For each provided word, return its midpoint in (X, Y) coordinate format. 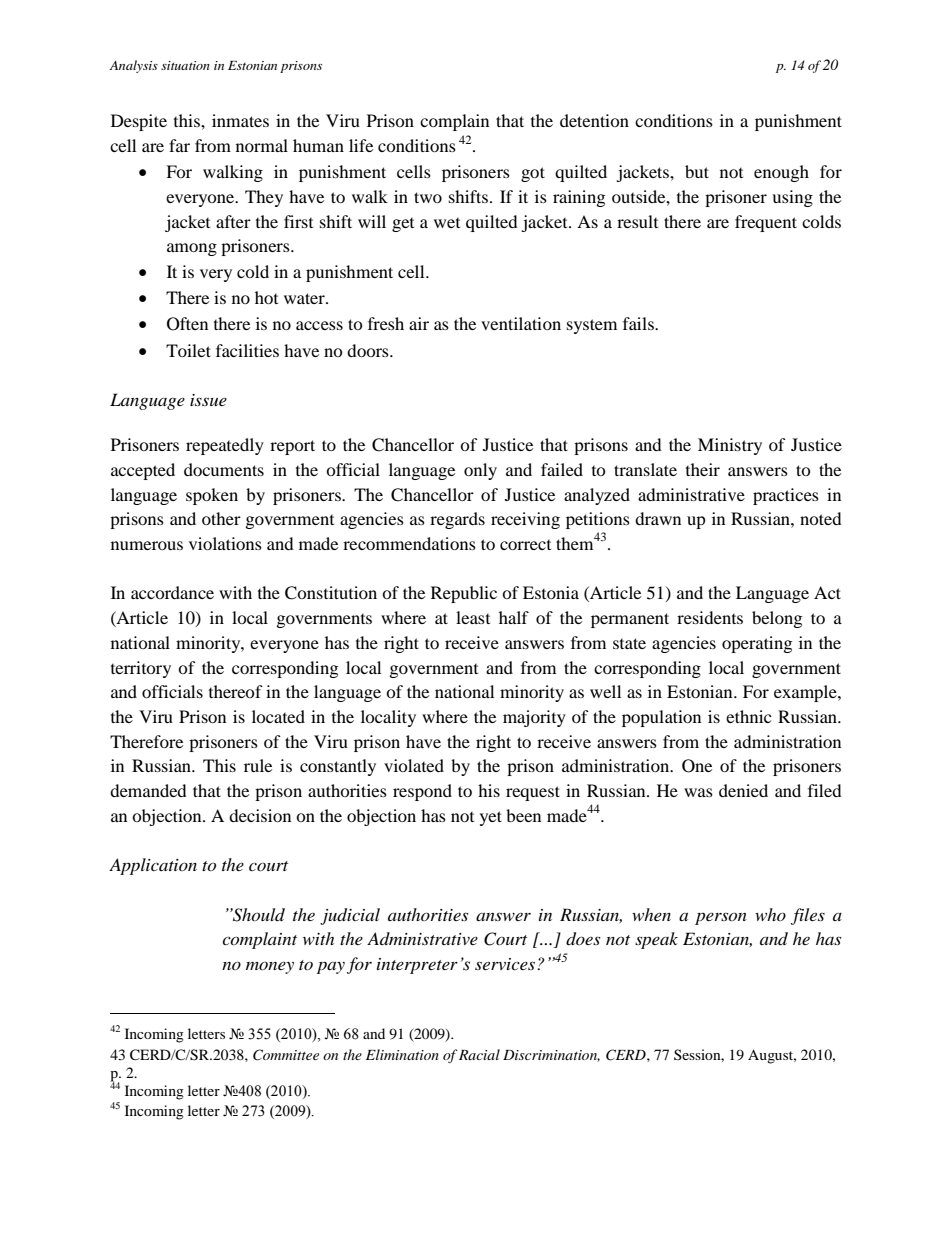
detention (594, 120)
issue (208, 400)
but (697, 171)
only (480, 471)
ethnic (748, 716)
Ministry (730, 446)
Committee (286, 1055)
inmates (240, 120)
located (278, 716)
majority (534, 718)
